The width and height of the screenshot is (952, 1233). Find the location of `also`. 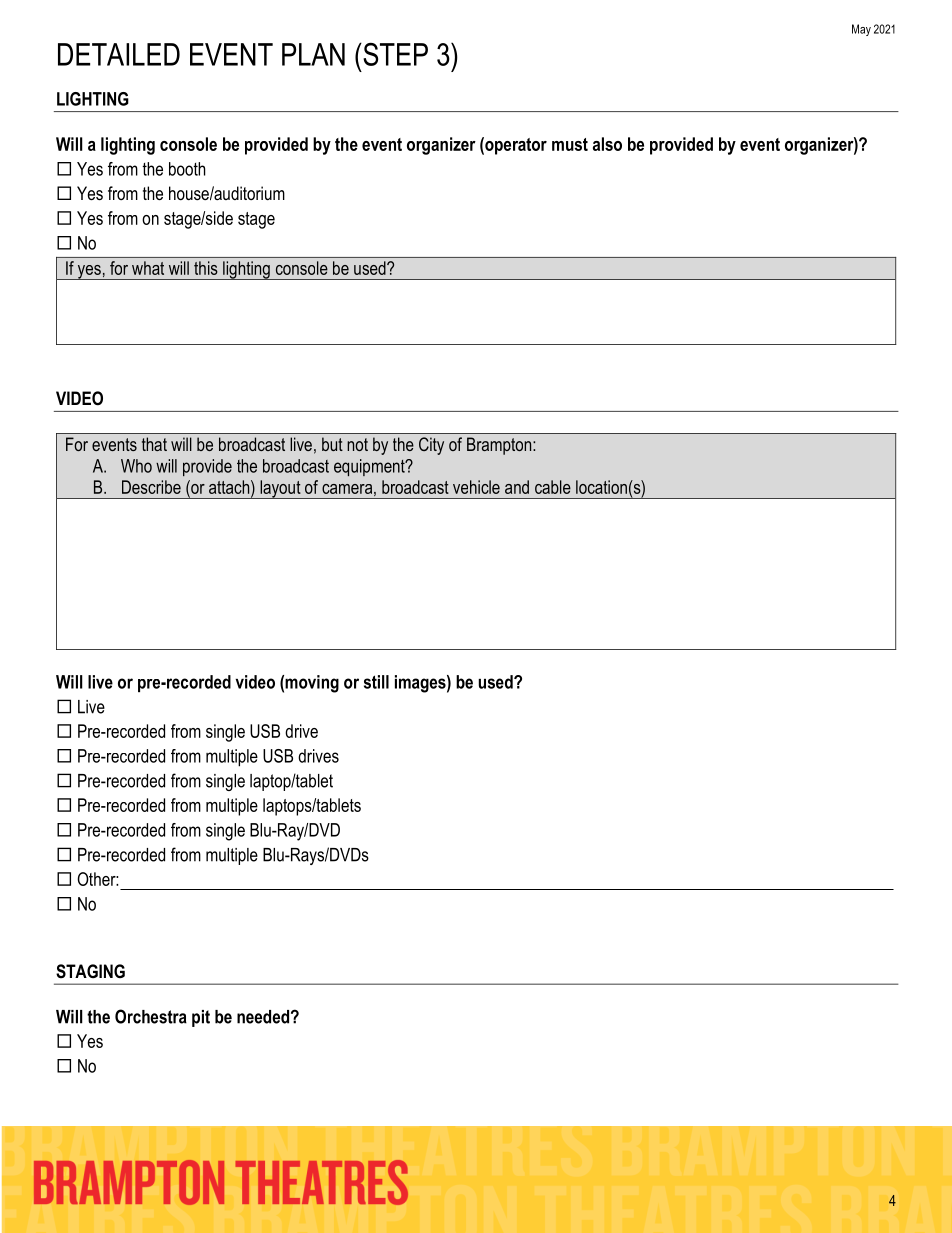

also is located at coordinates (607, 144).
